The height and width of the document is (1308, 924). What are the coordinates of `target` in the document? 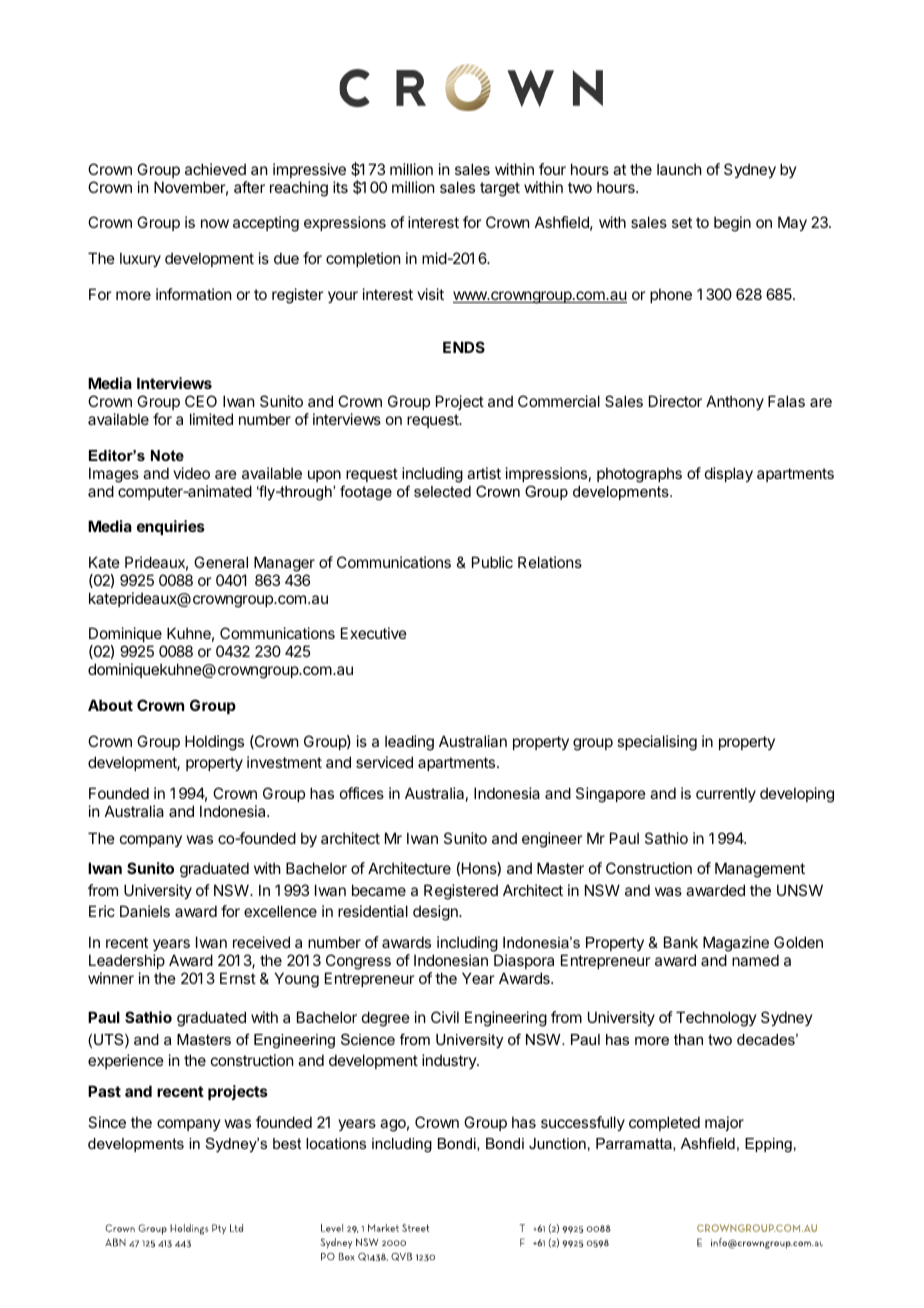 It's located at (500, 189).
